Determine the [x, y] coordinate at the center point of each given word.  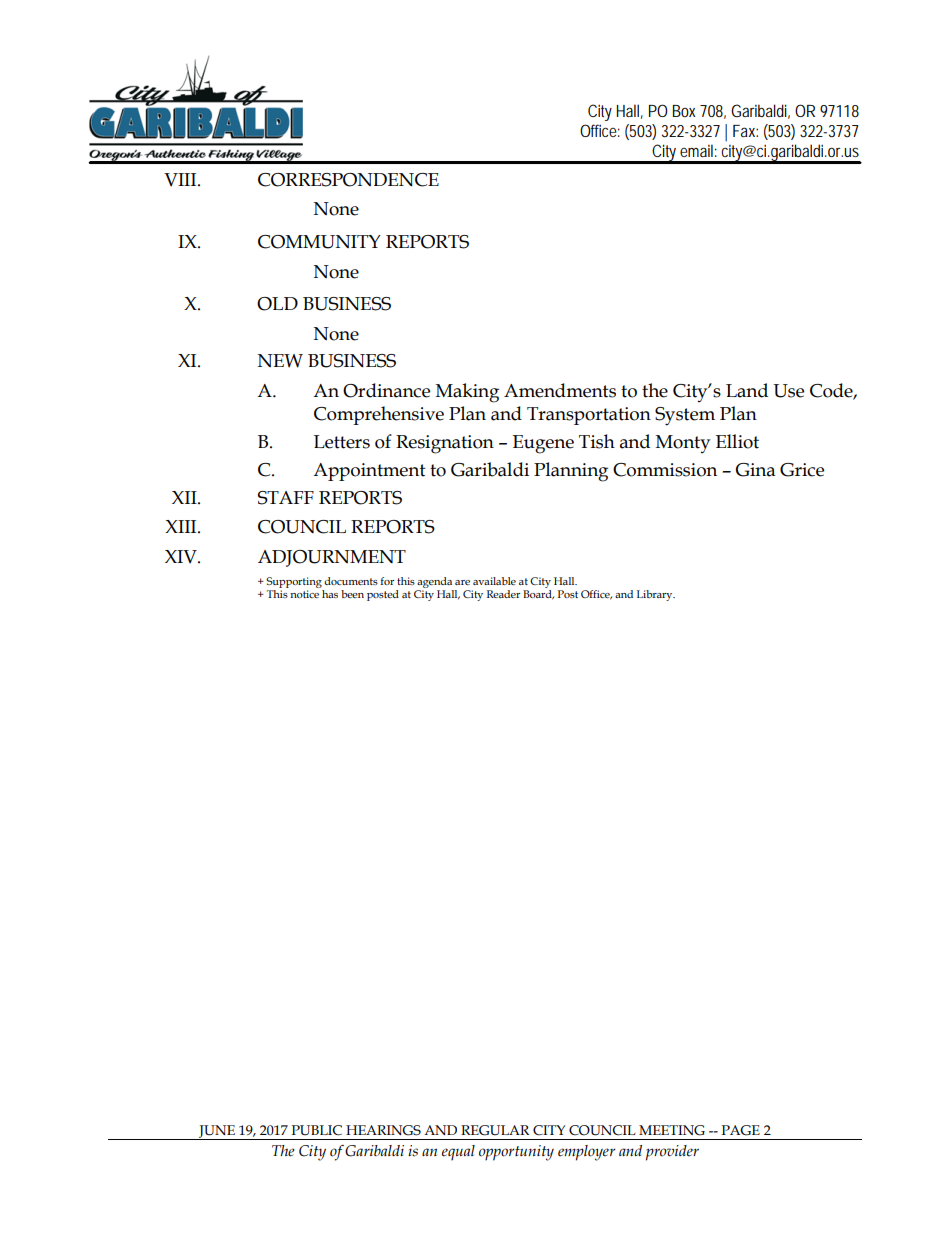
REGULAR [495, 1130]
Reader [503, 594]
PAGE [741, 1130]
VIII [181, 180]
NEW [280, 361]
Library [656, 595]
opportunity [516, 1153]
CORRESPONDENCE [348, 180]
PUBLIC [317, 1130]
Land [747, 390]
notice [304, 594]
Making [467, 393]
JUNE [217, 1132]
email [696, 150]
